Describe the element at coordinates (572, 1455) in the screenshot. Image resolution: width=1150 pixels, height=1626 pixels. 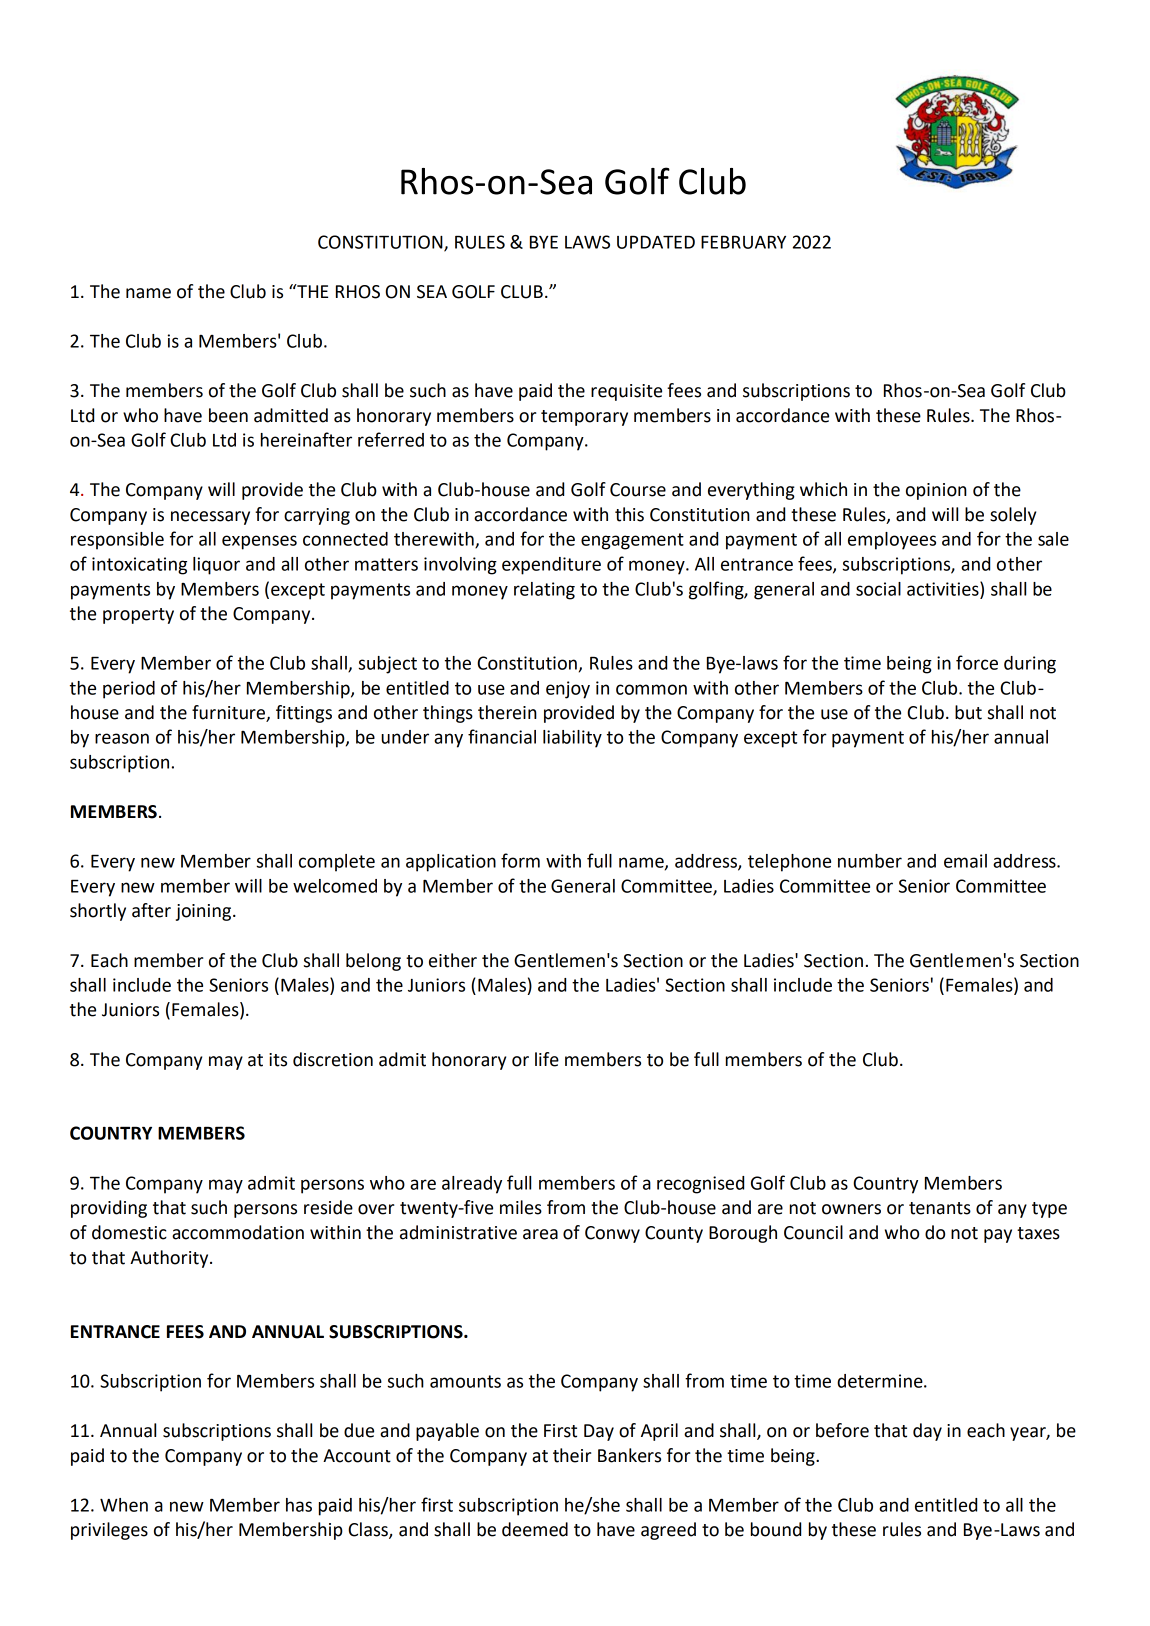
I see `their` at that location.
